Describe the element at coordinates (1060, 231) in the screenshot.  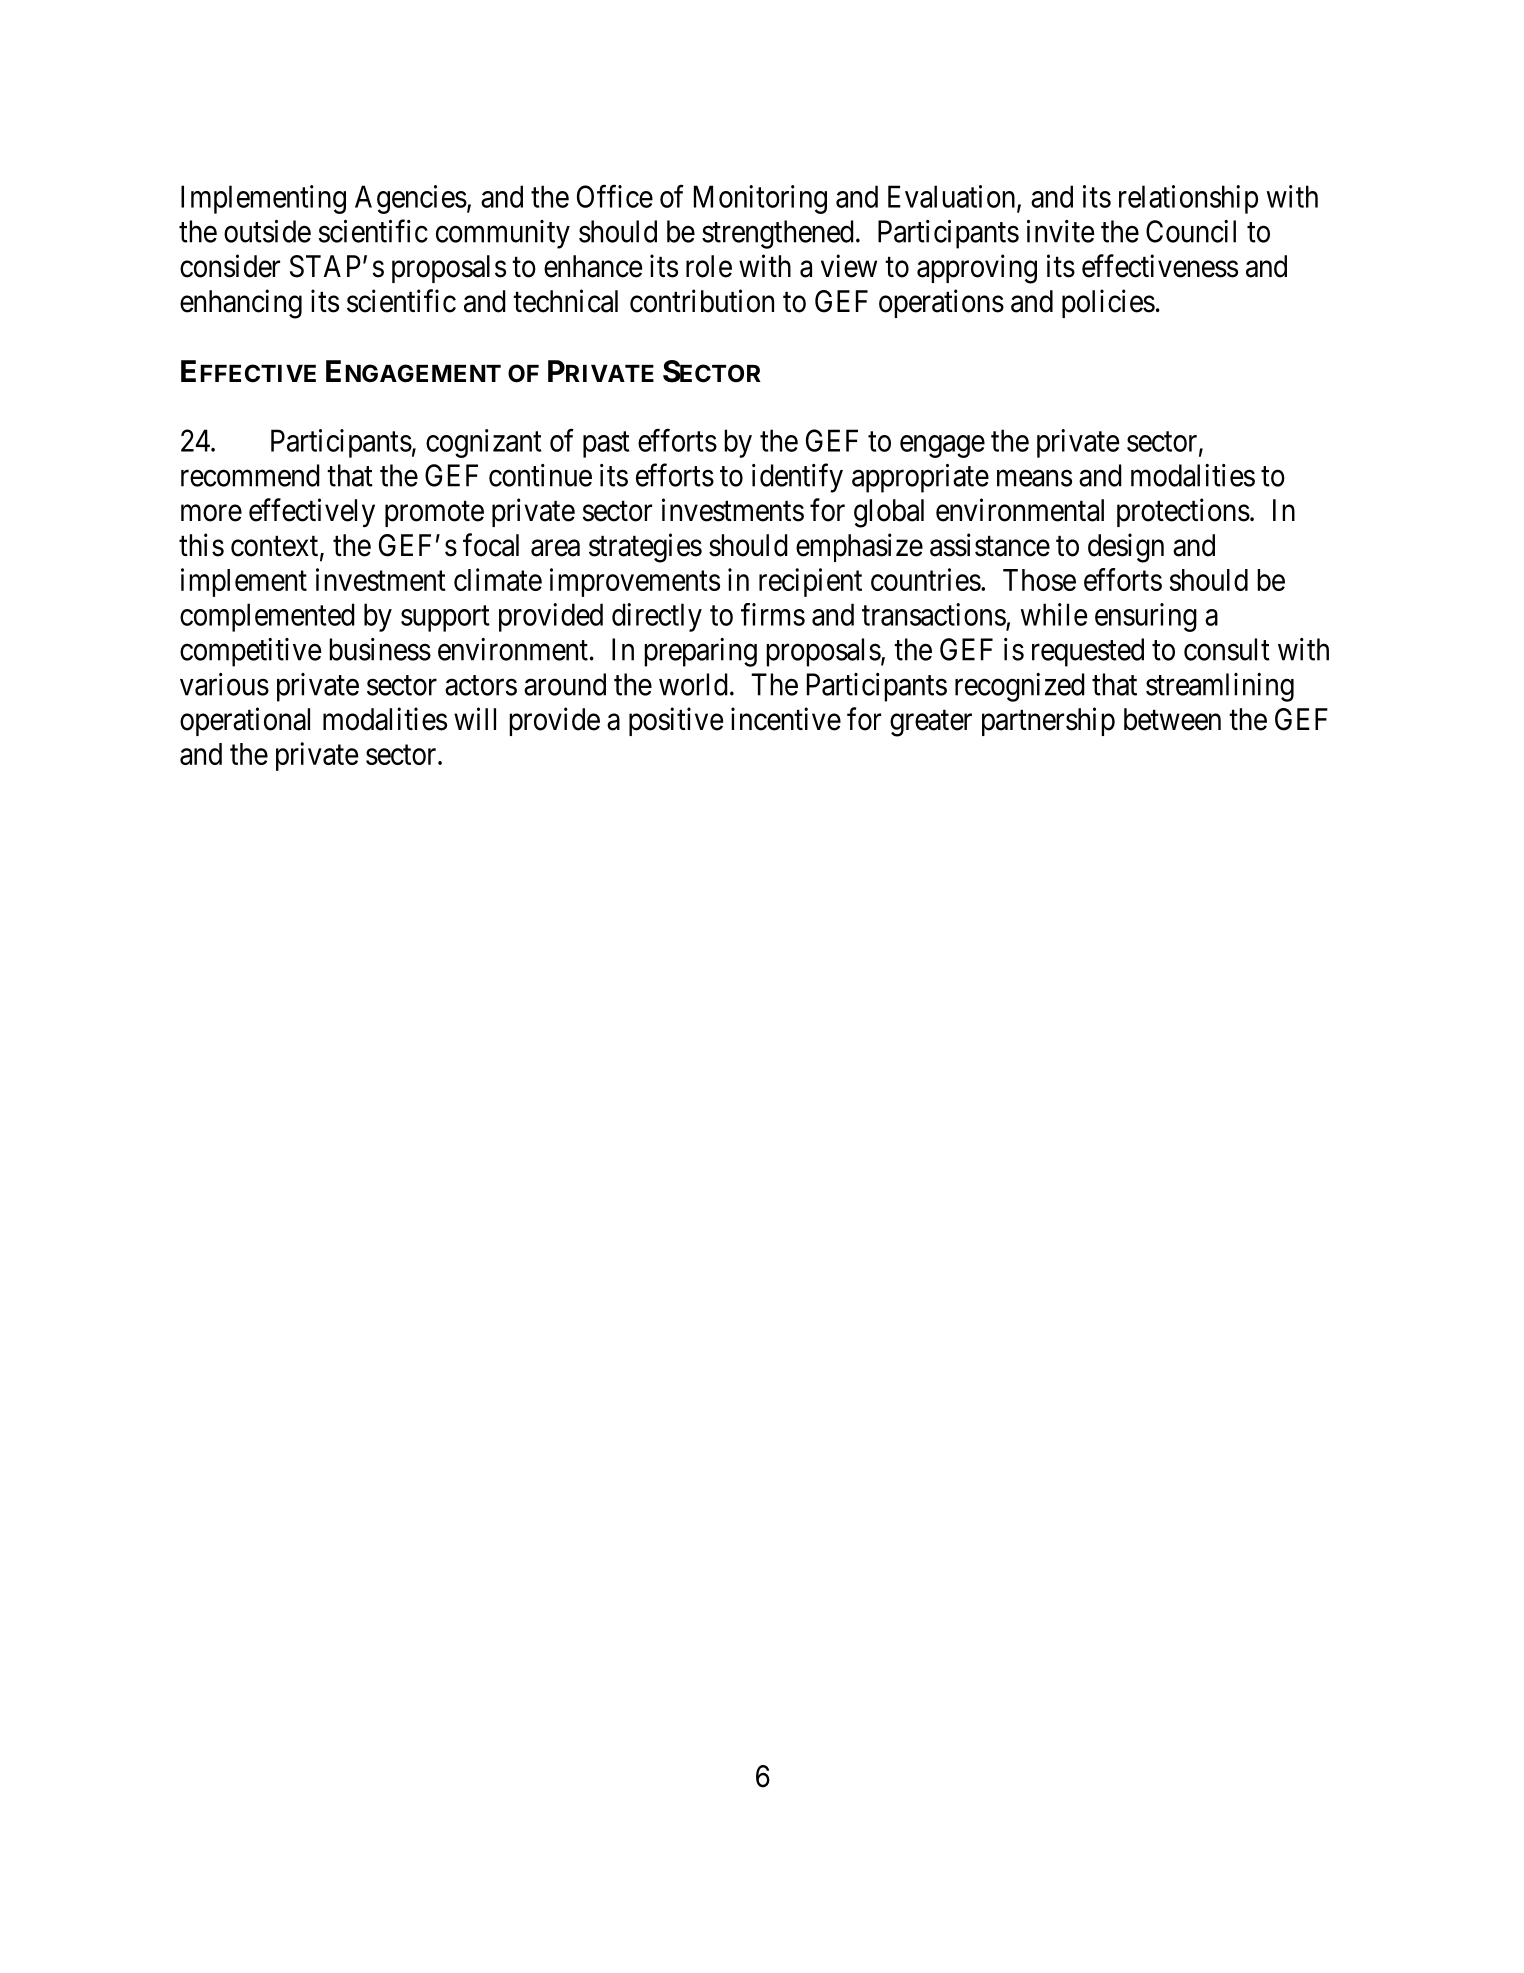
I see `invite` at that location.
